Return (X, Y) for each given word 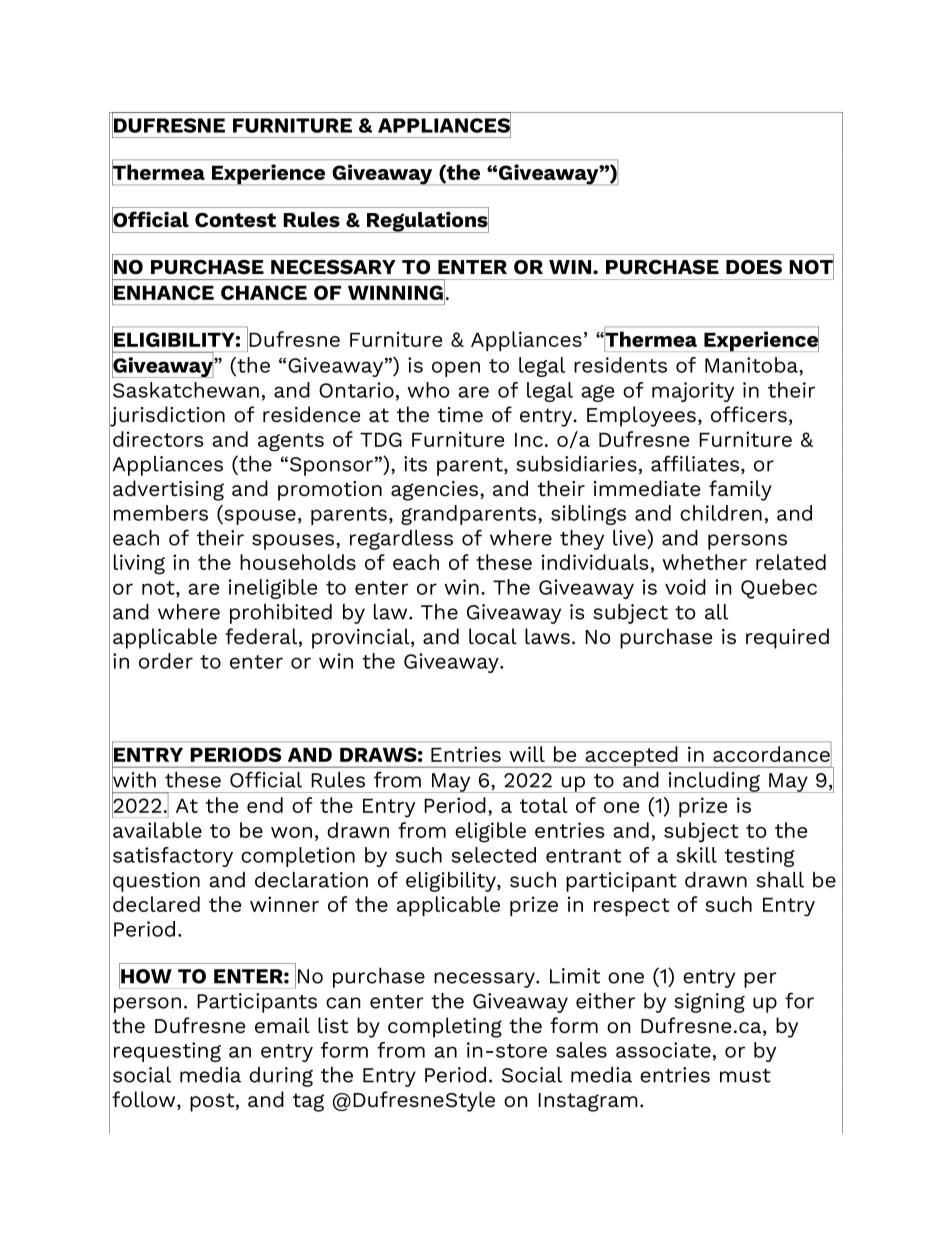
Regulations (427, 221)
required (787, 638)
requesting (167, 1052)
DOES (754, 267)
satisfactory (173, 857)
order (166, 661)
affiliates (696, 464)
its (415, 464)
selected (493, 855)
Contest (235, 220)
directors (158, 439)
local (493, 636)
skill (696, 855)
